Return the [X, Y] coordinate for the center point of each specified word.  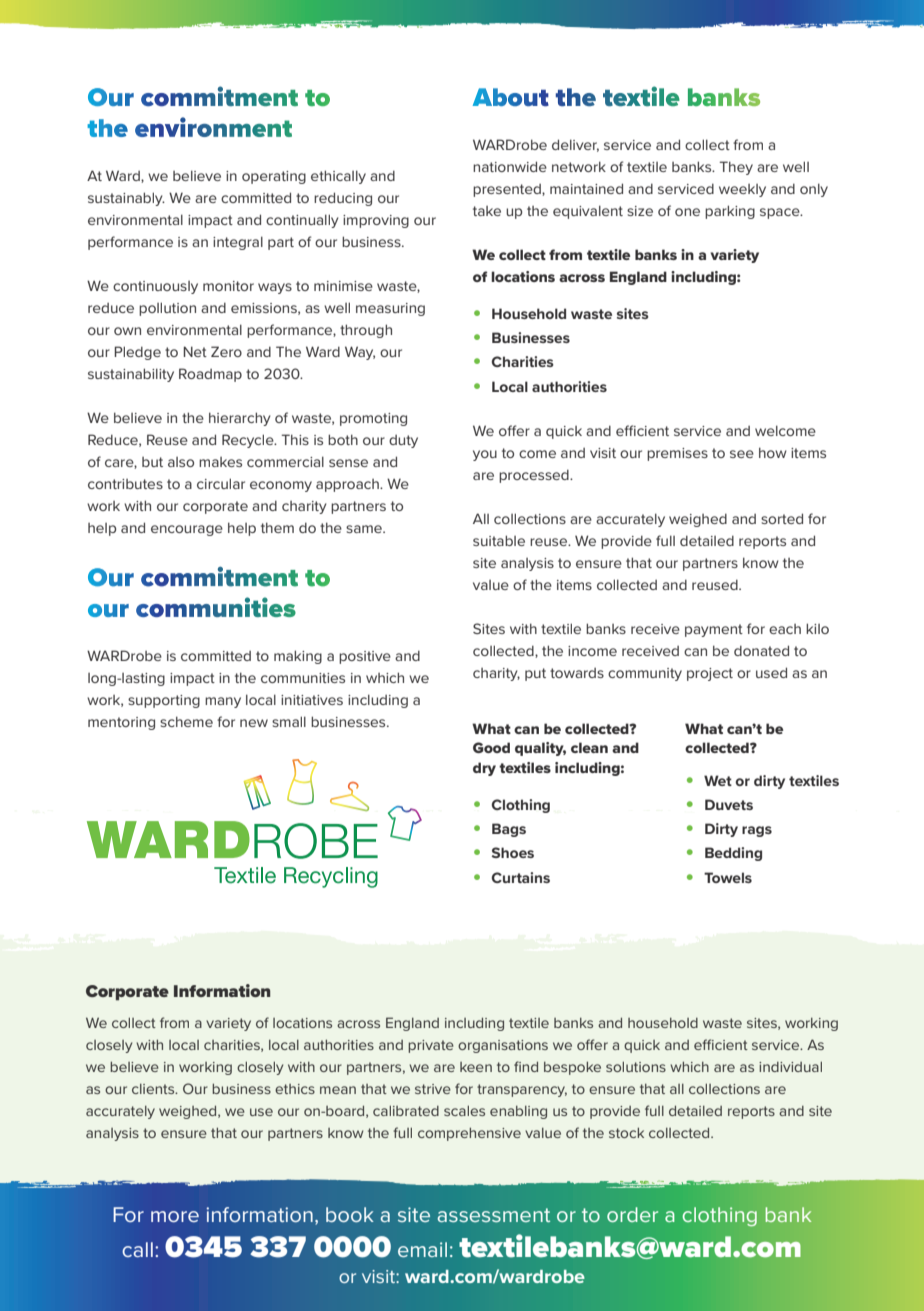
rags [757, 831]
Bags [509, 830]
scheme [186, 721]
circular [221, 483]
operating [274, 177]
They [736, 168]
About [511, 97]
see [742, 454]
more [175, 1216]
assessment [494, 1215]
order [632, 1214]
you [485, 455]
